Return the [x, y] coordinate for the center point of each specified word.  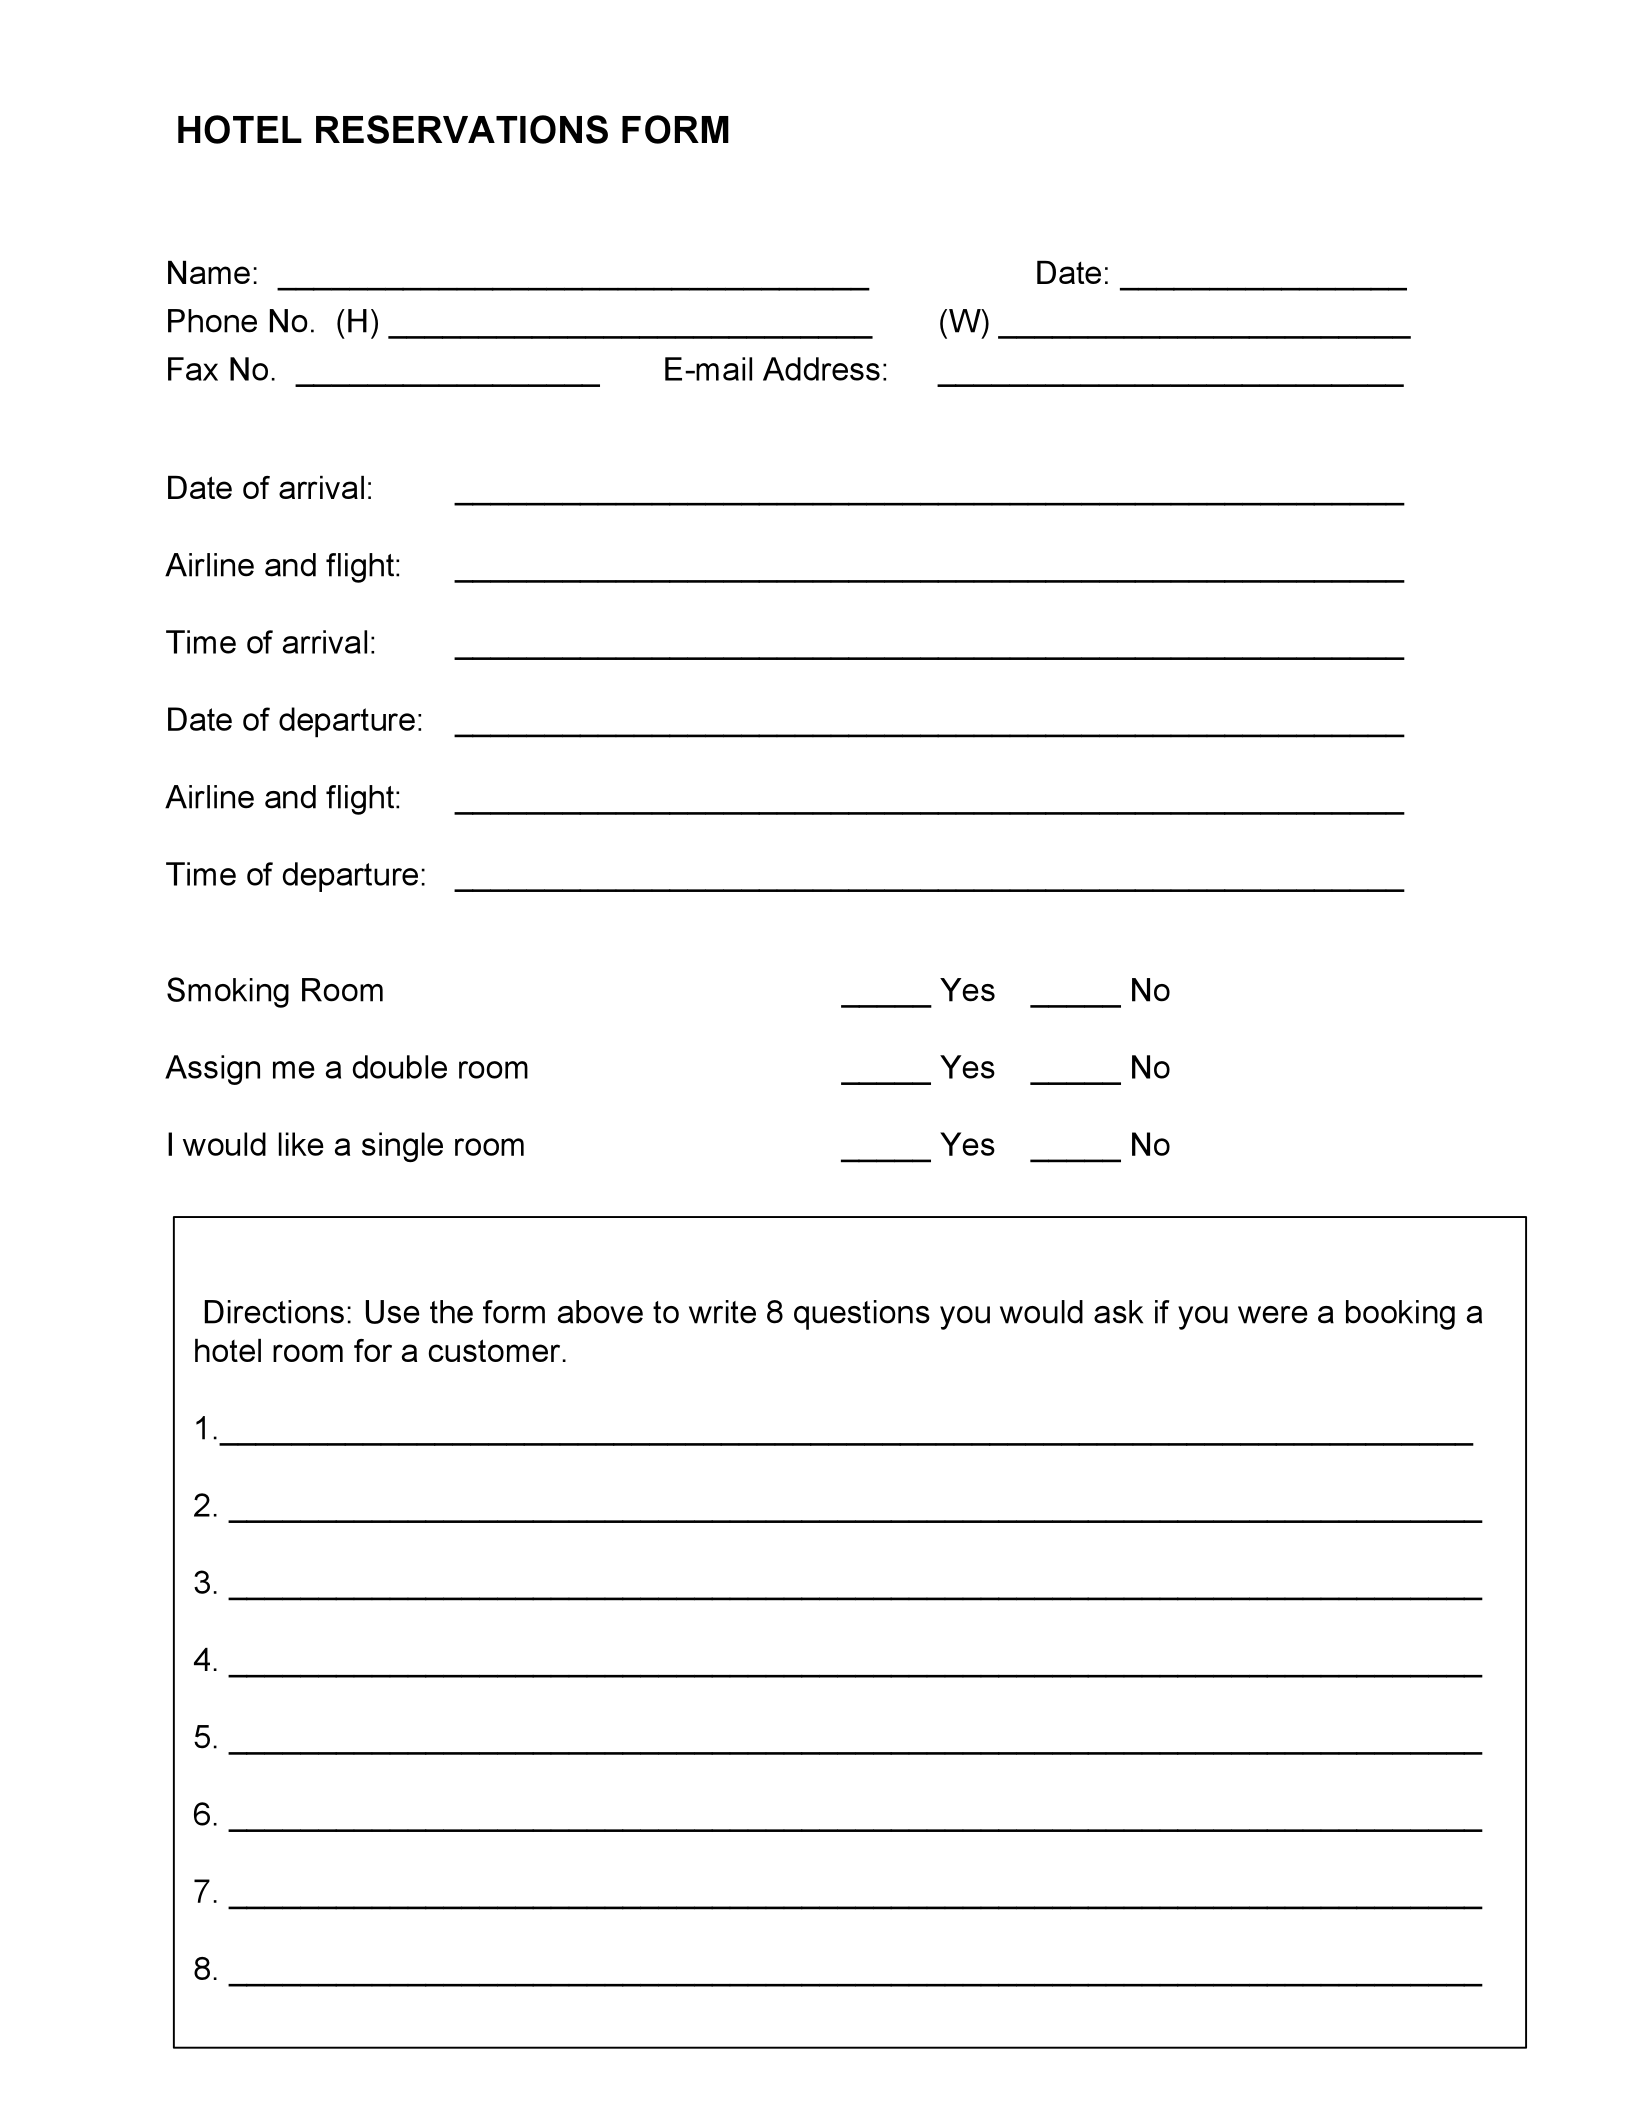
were [1273, 1315]
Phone [212, 321]
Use [393, 1312]
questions [862, 1315]
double [400, 1067]
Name [209, 272]
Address [821, 369]
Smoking [228, 992]
